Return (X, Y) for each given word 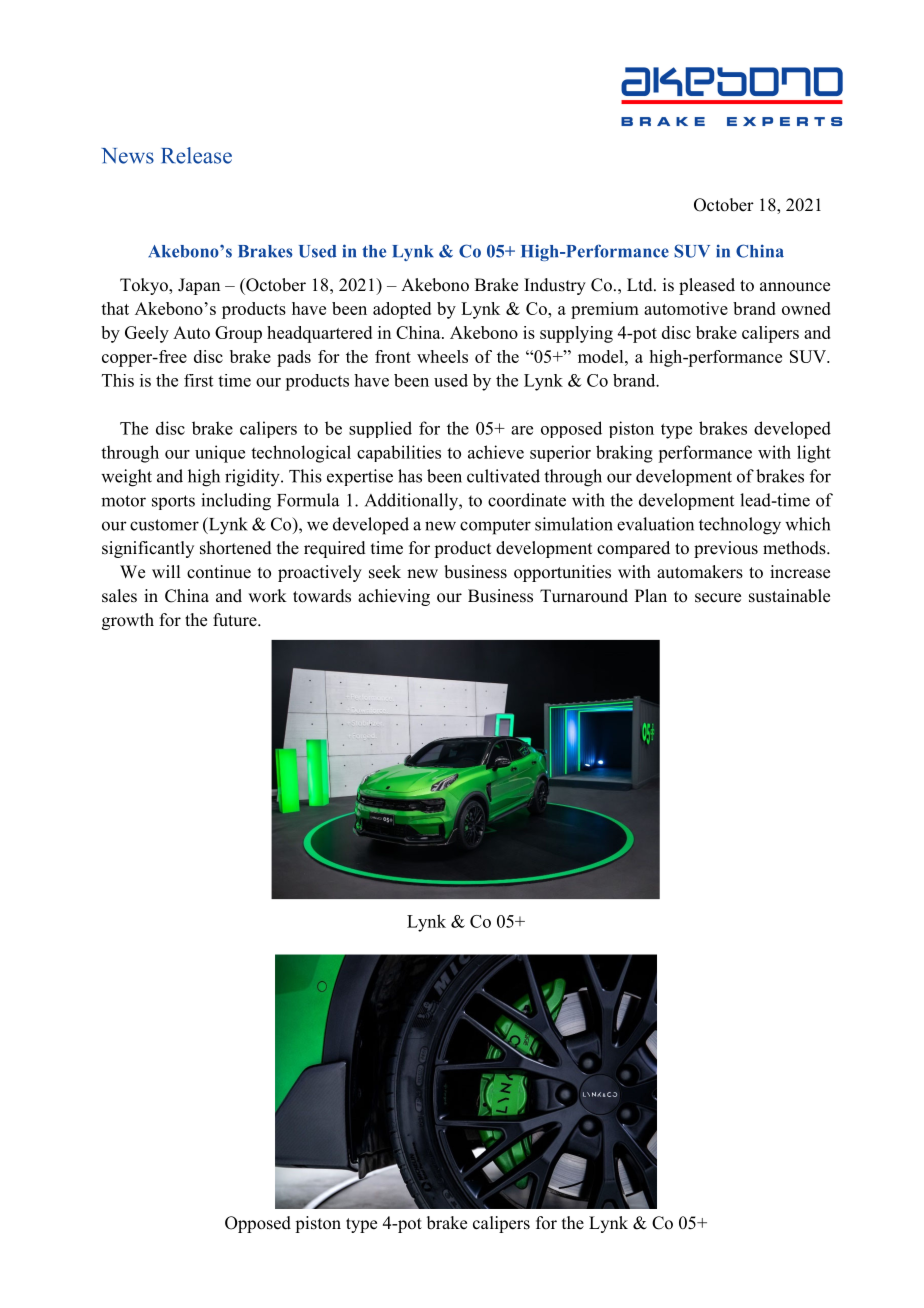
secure (718, 598)
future (236, 620)
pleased (707, 286)
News (127, 156)
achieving (394, 597)
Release (196, 155)
